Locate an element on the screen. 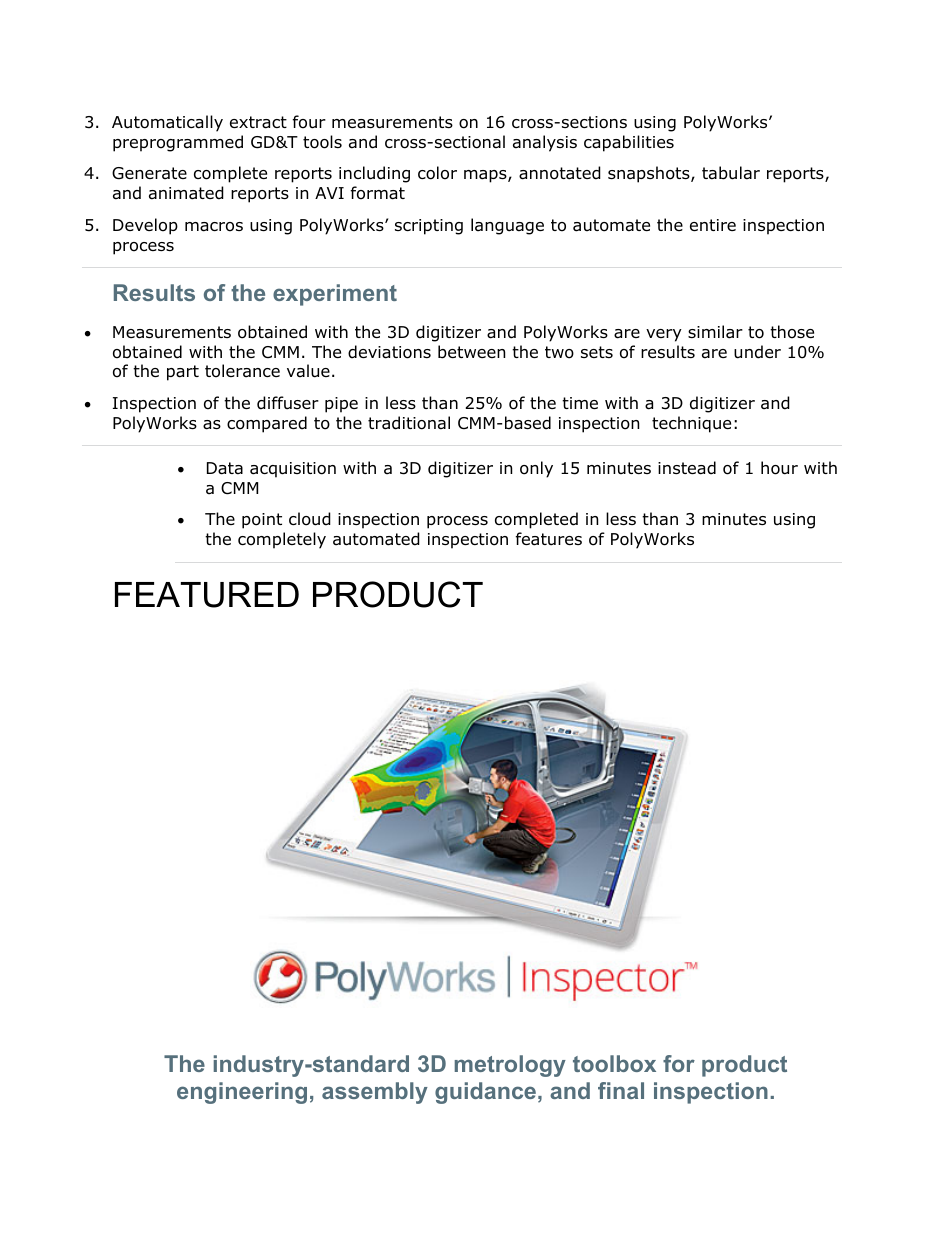 The height and width of the screenshot is (1233, 952). maps is located at coordinates (486, 176).
